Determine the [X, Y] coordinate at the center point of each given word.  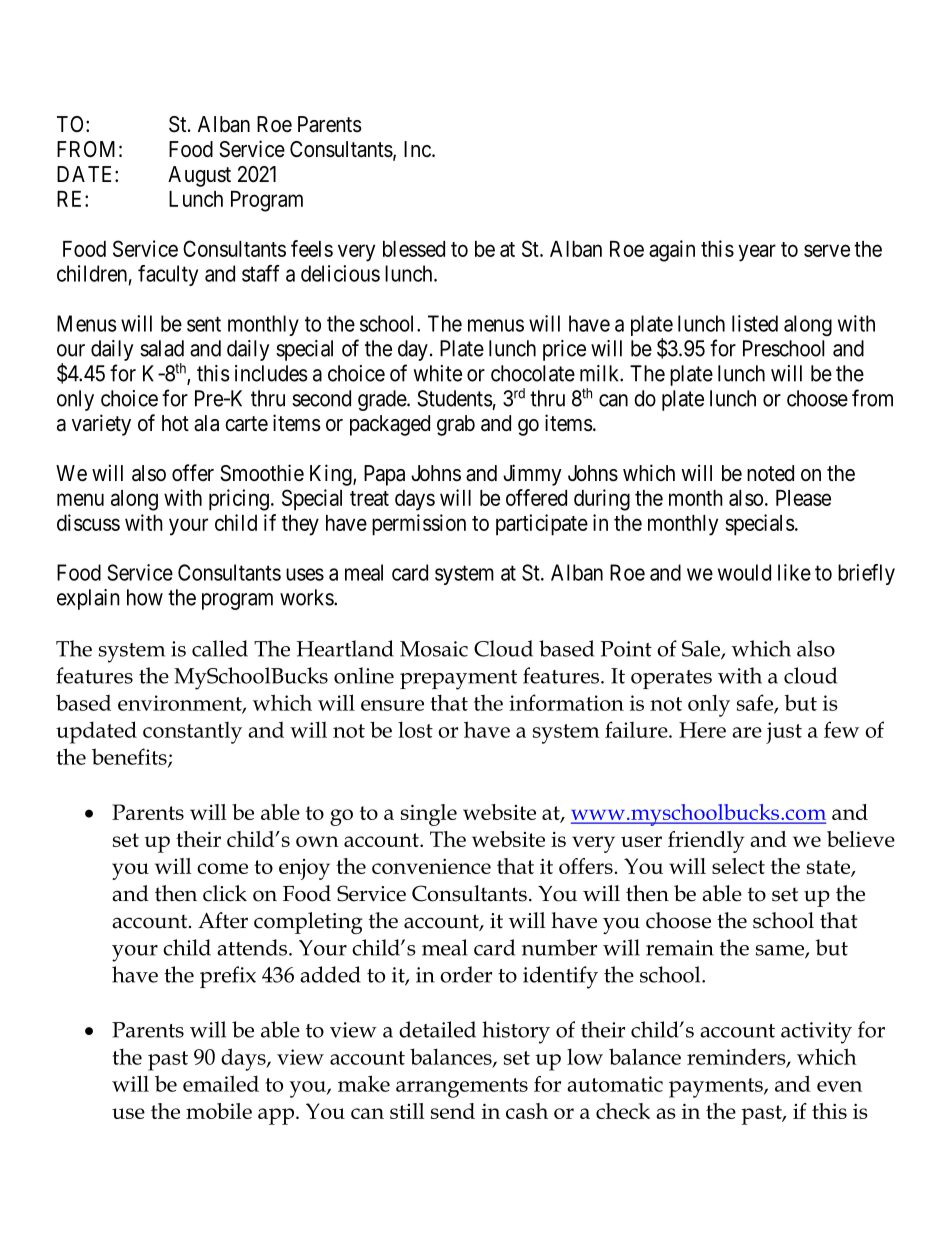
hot [175, 423]
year [757, 253]
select [738, 866]
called [220, 648]
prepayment [458, 680]
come [222, 868]
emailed [221, 1083]
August [199, 176]
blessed [414, 249]
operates [671, 679]
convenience [431, 866]
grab [456, 425]
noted [770, 473]
